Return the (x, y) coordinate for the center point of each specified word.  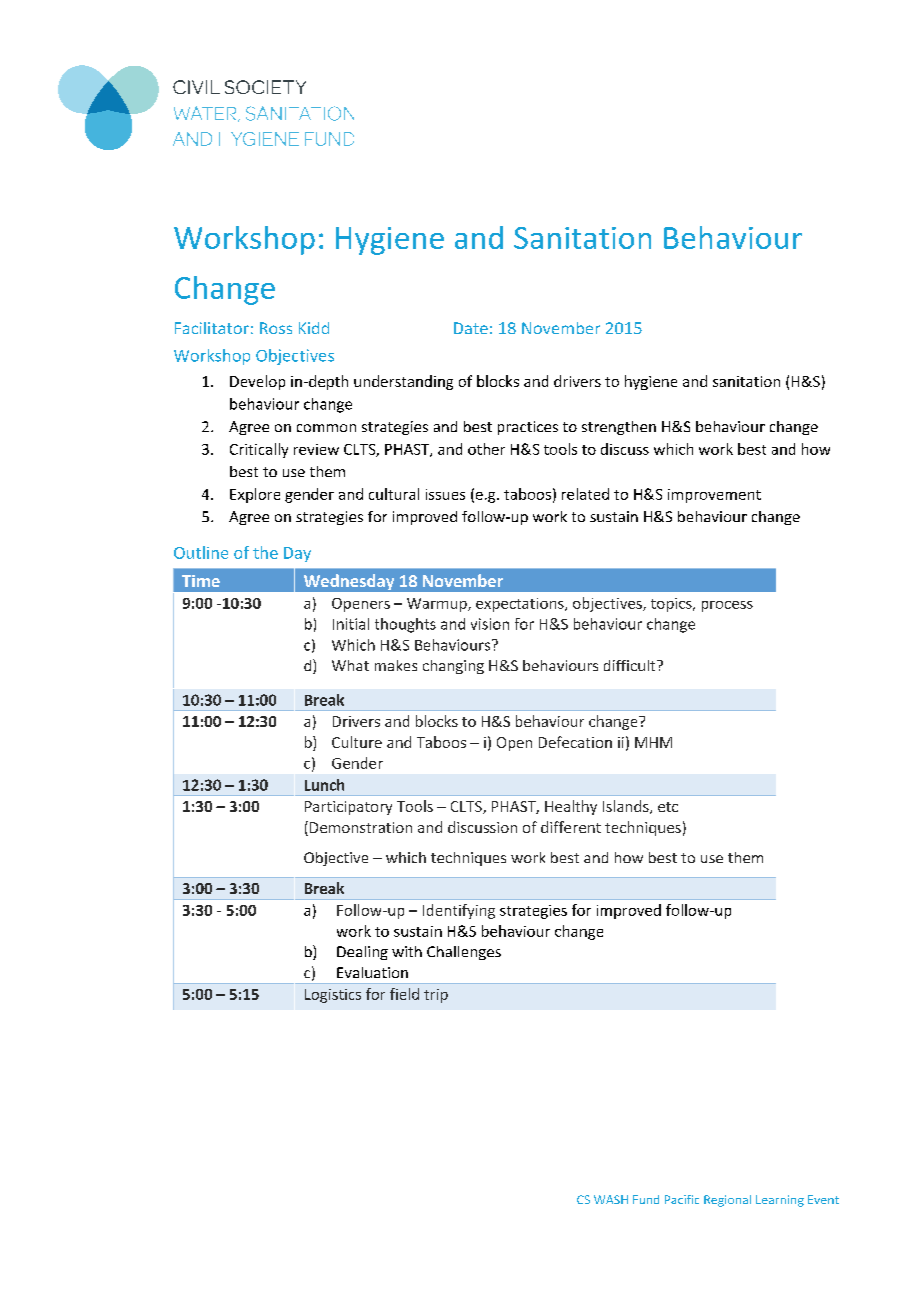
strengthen (619, 428)
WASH (611, 1199)
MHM (653, 742)
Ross (276, 328)
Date (471, 328)
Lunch (324, 785)
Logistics (333, 996)
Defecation (575, 742)
